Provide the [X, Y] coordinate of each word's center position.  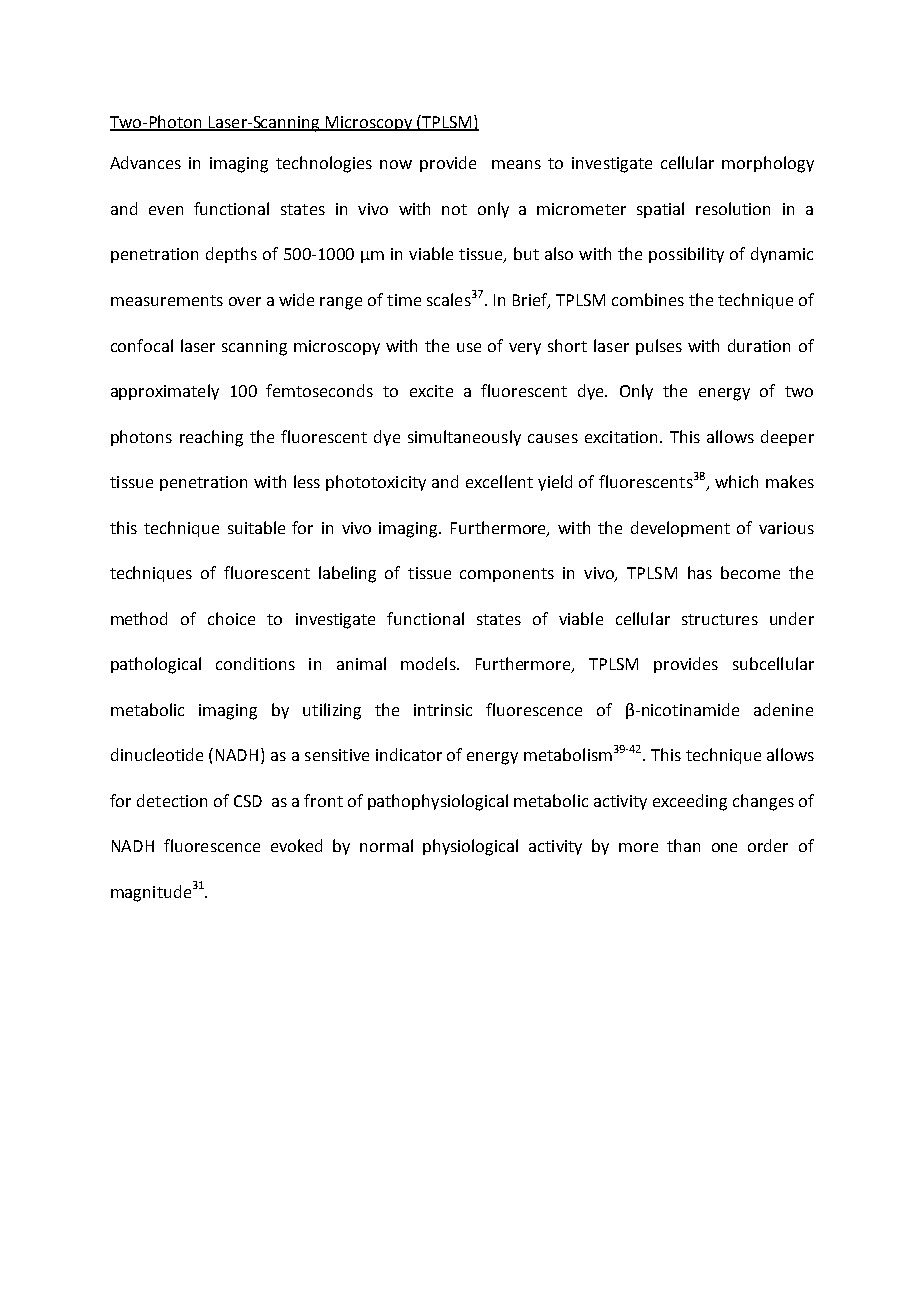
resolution [733, 208]
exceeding [690, 802]
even [166, 210]
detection [172, 800]
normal [386, 845]
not [454, 209]
